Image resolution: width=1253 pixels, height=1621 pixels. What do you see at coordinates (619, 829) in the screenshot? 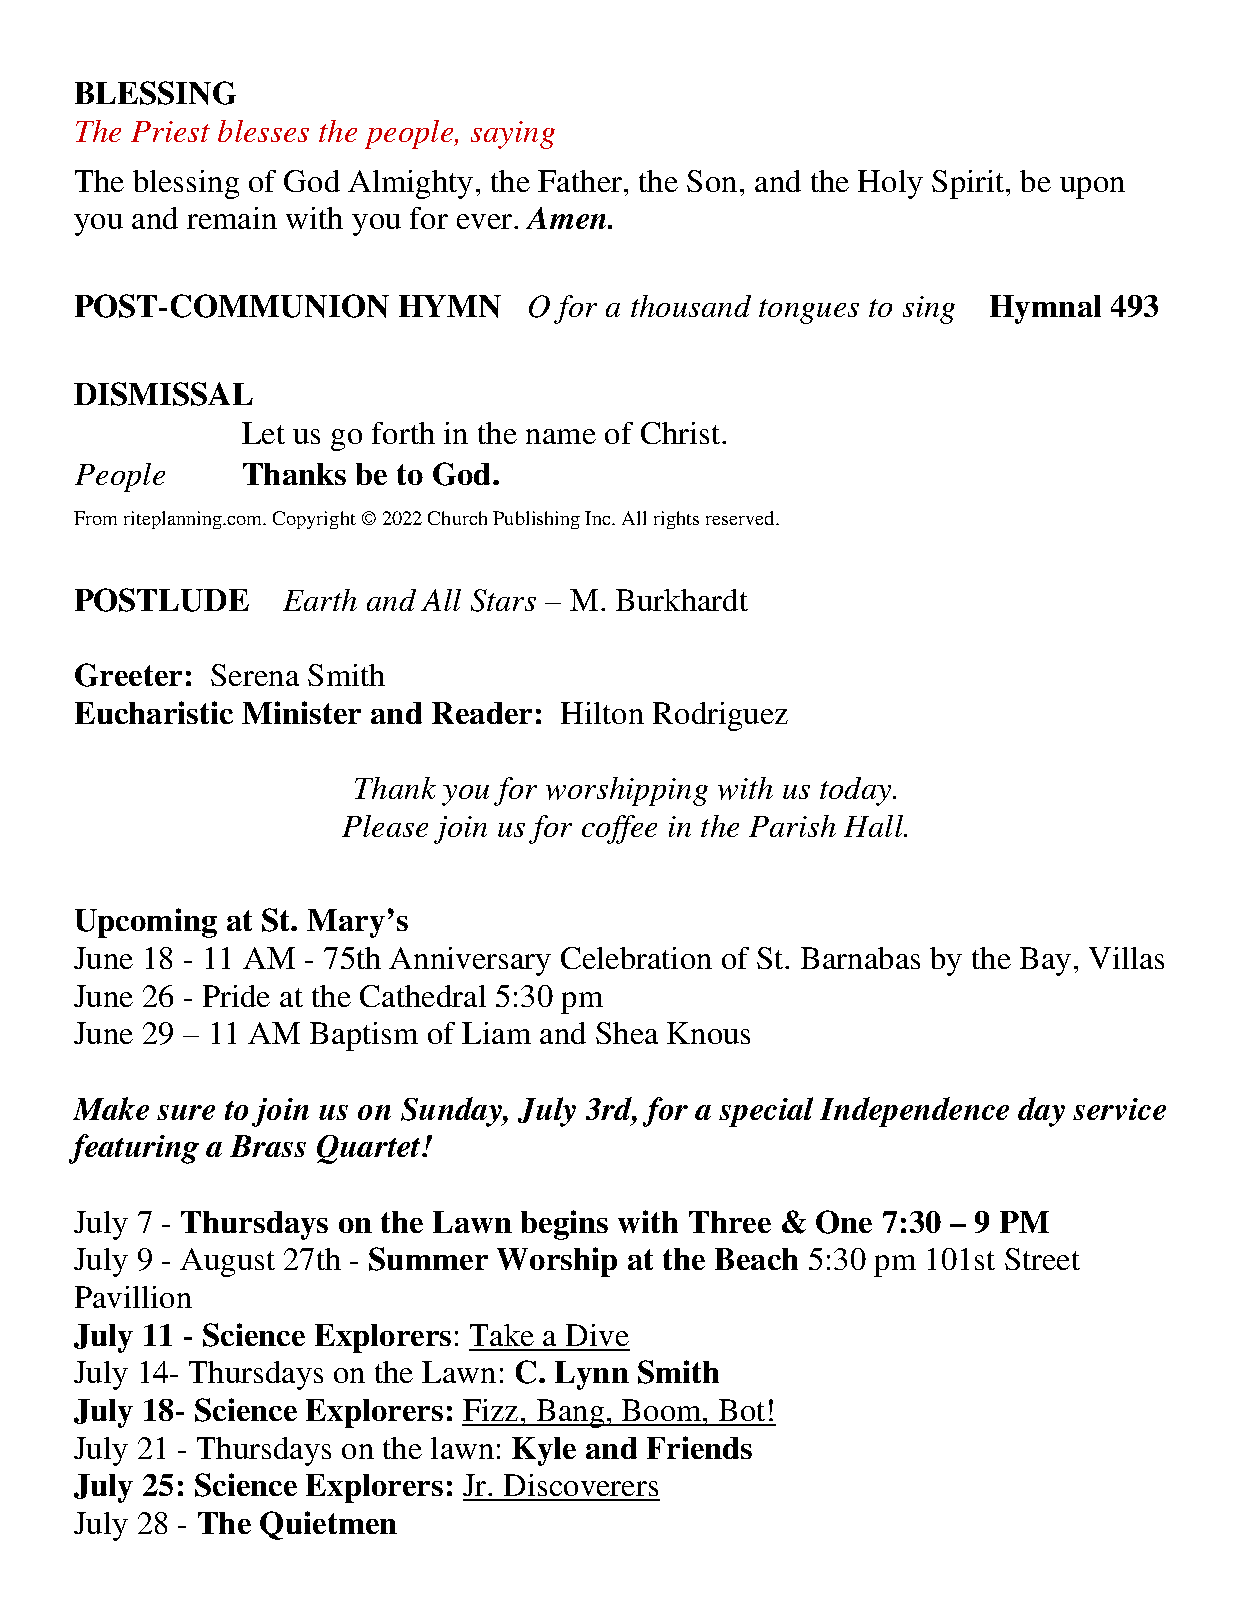
I see `coffee` at bounding box center [619, 829].
